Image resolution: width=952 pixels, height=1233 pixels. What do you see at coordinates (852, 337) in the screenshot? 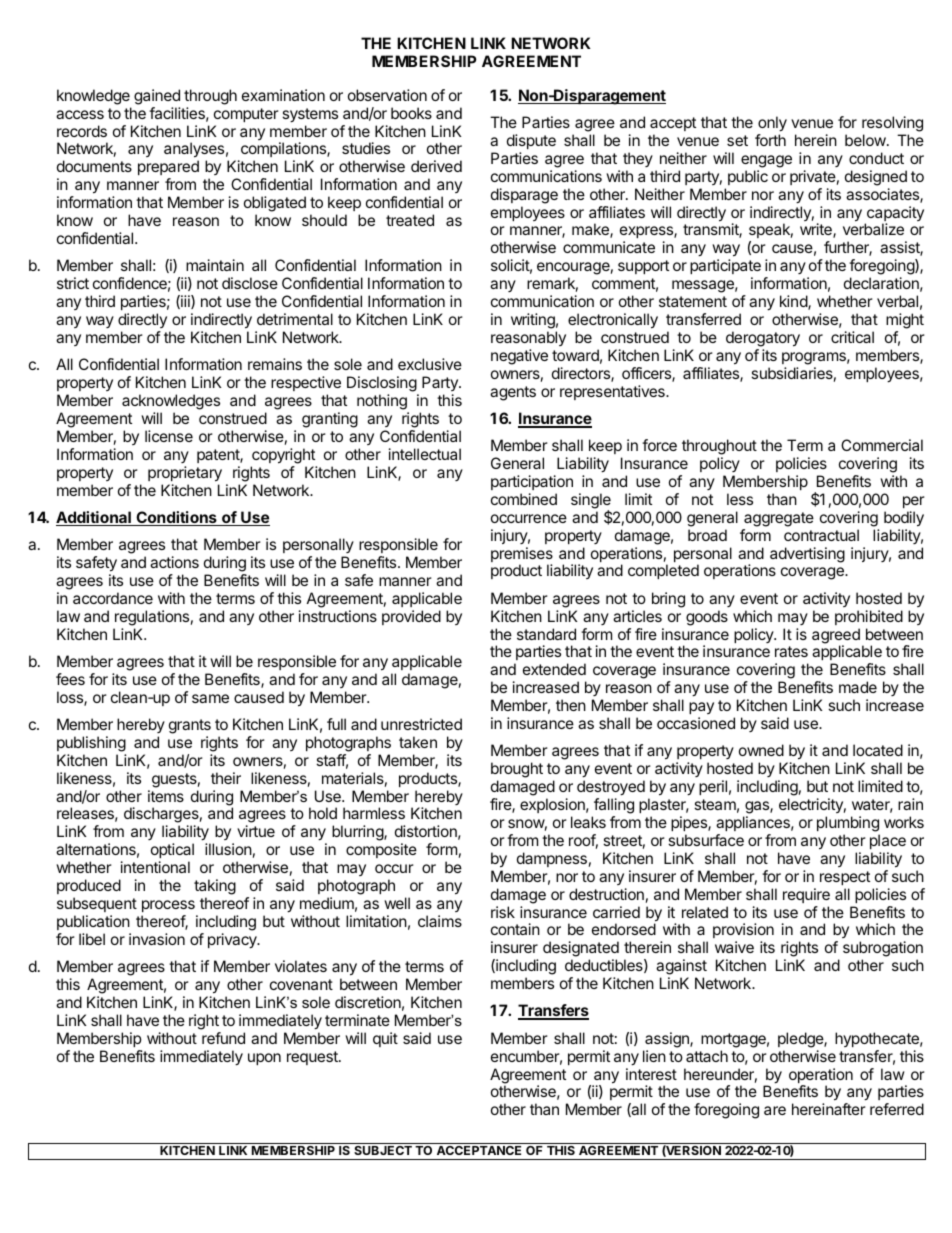
I see `critical` at bounding box center [852, 337].
